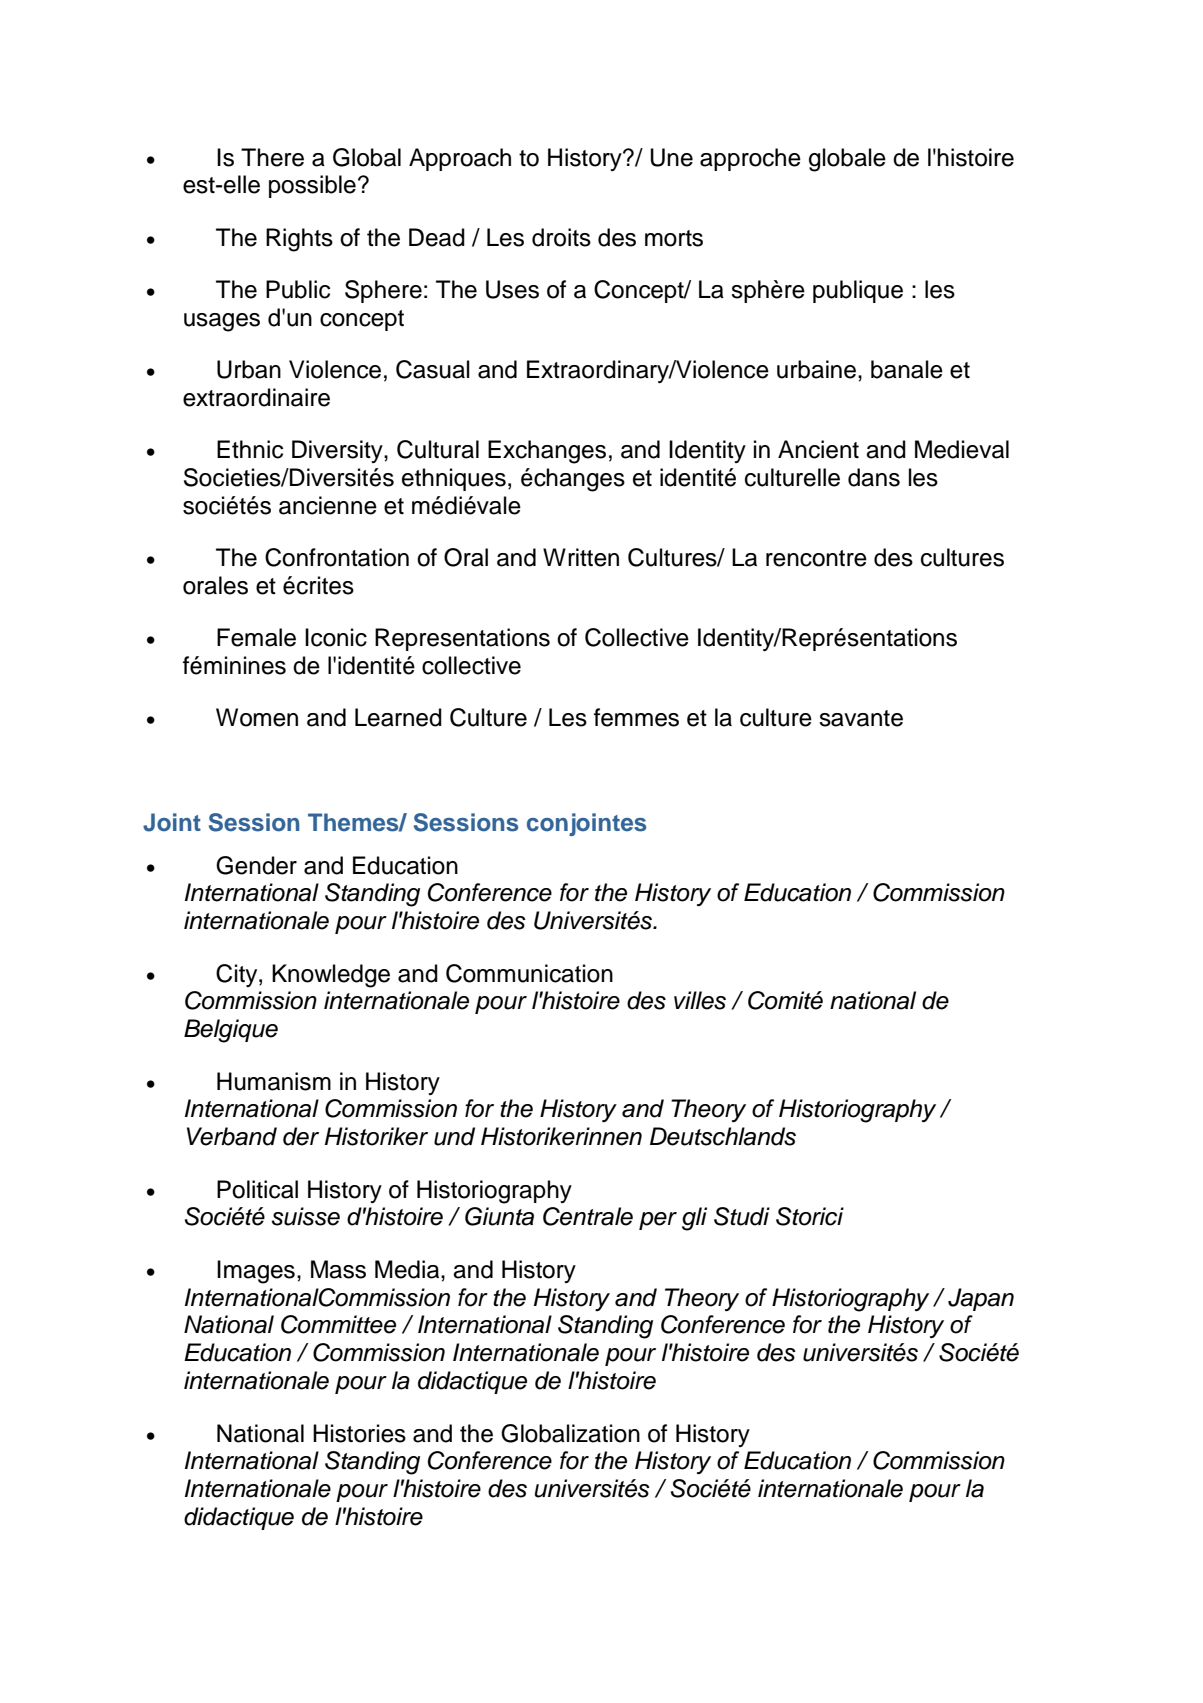 The image size is (1203, 1703). What do you see at coordinates (874, 477) in the document?
I see `dans` at bounding box center [874, 477].
